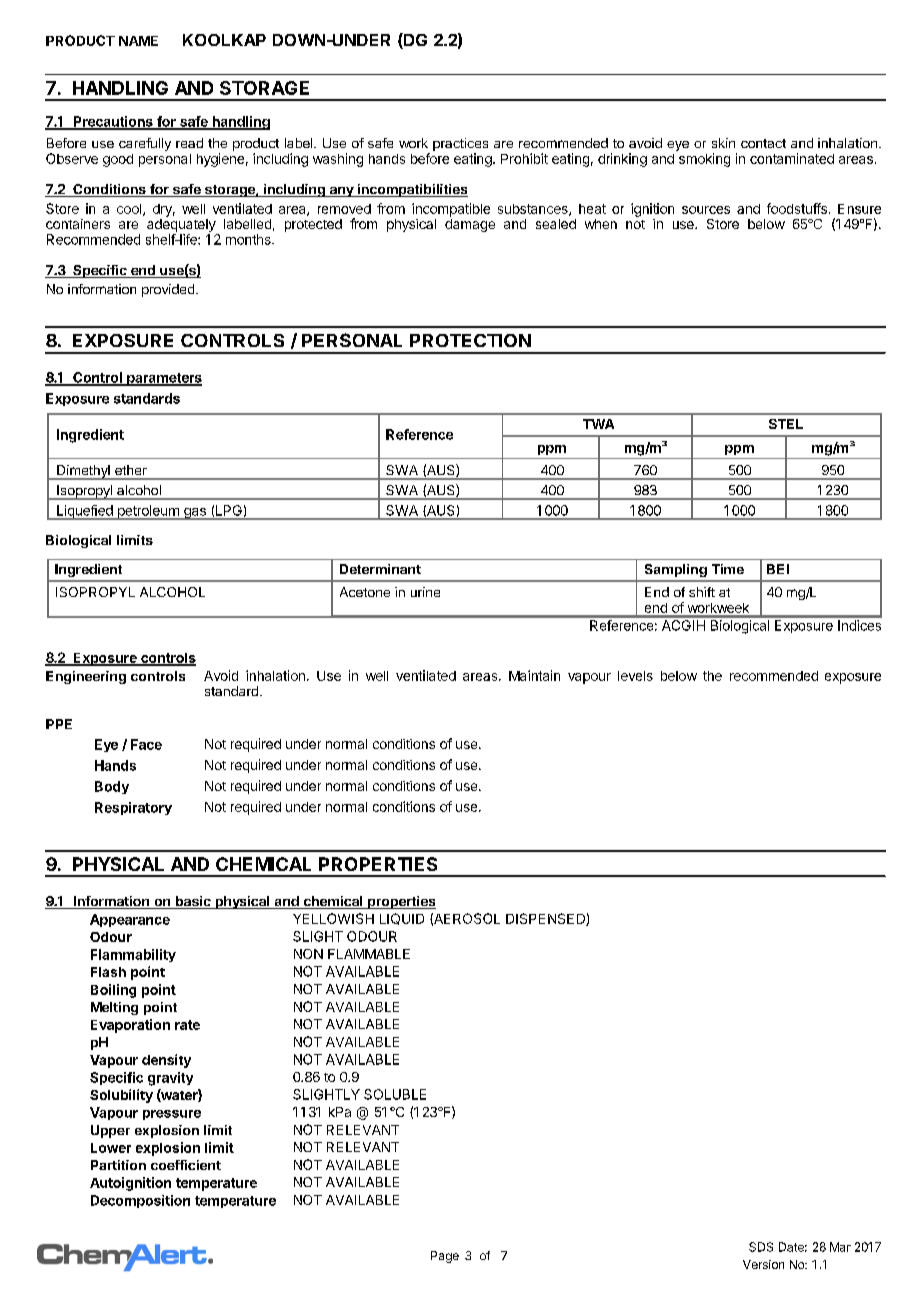 The width and height of the page is (924, 1308). What do you see at coordinates (778, 569) in the page?
I see `BEI` at bounding box center [778, 569].
